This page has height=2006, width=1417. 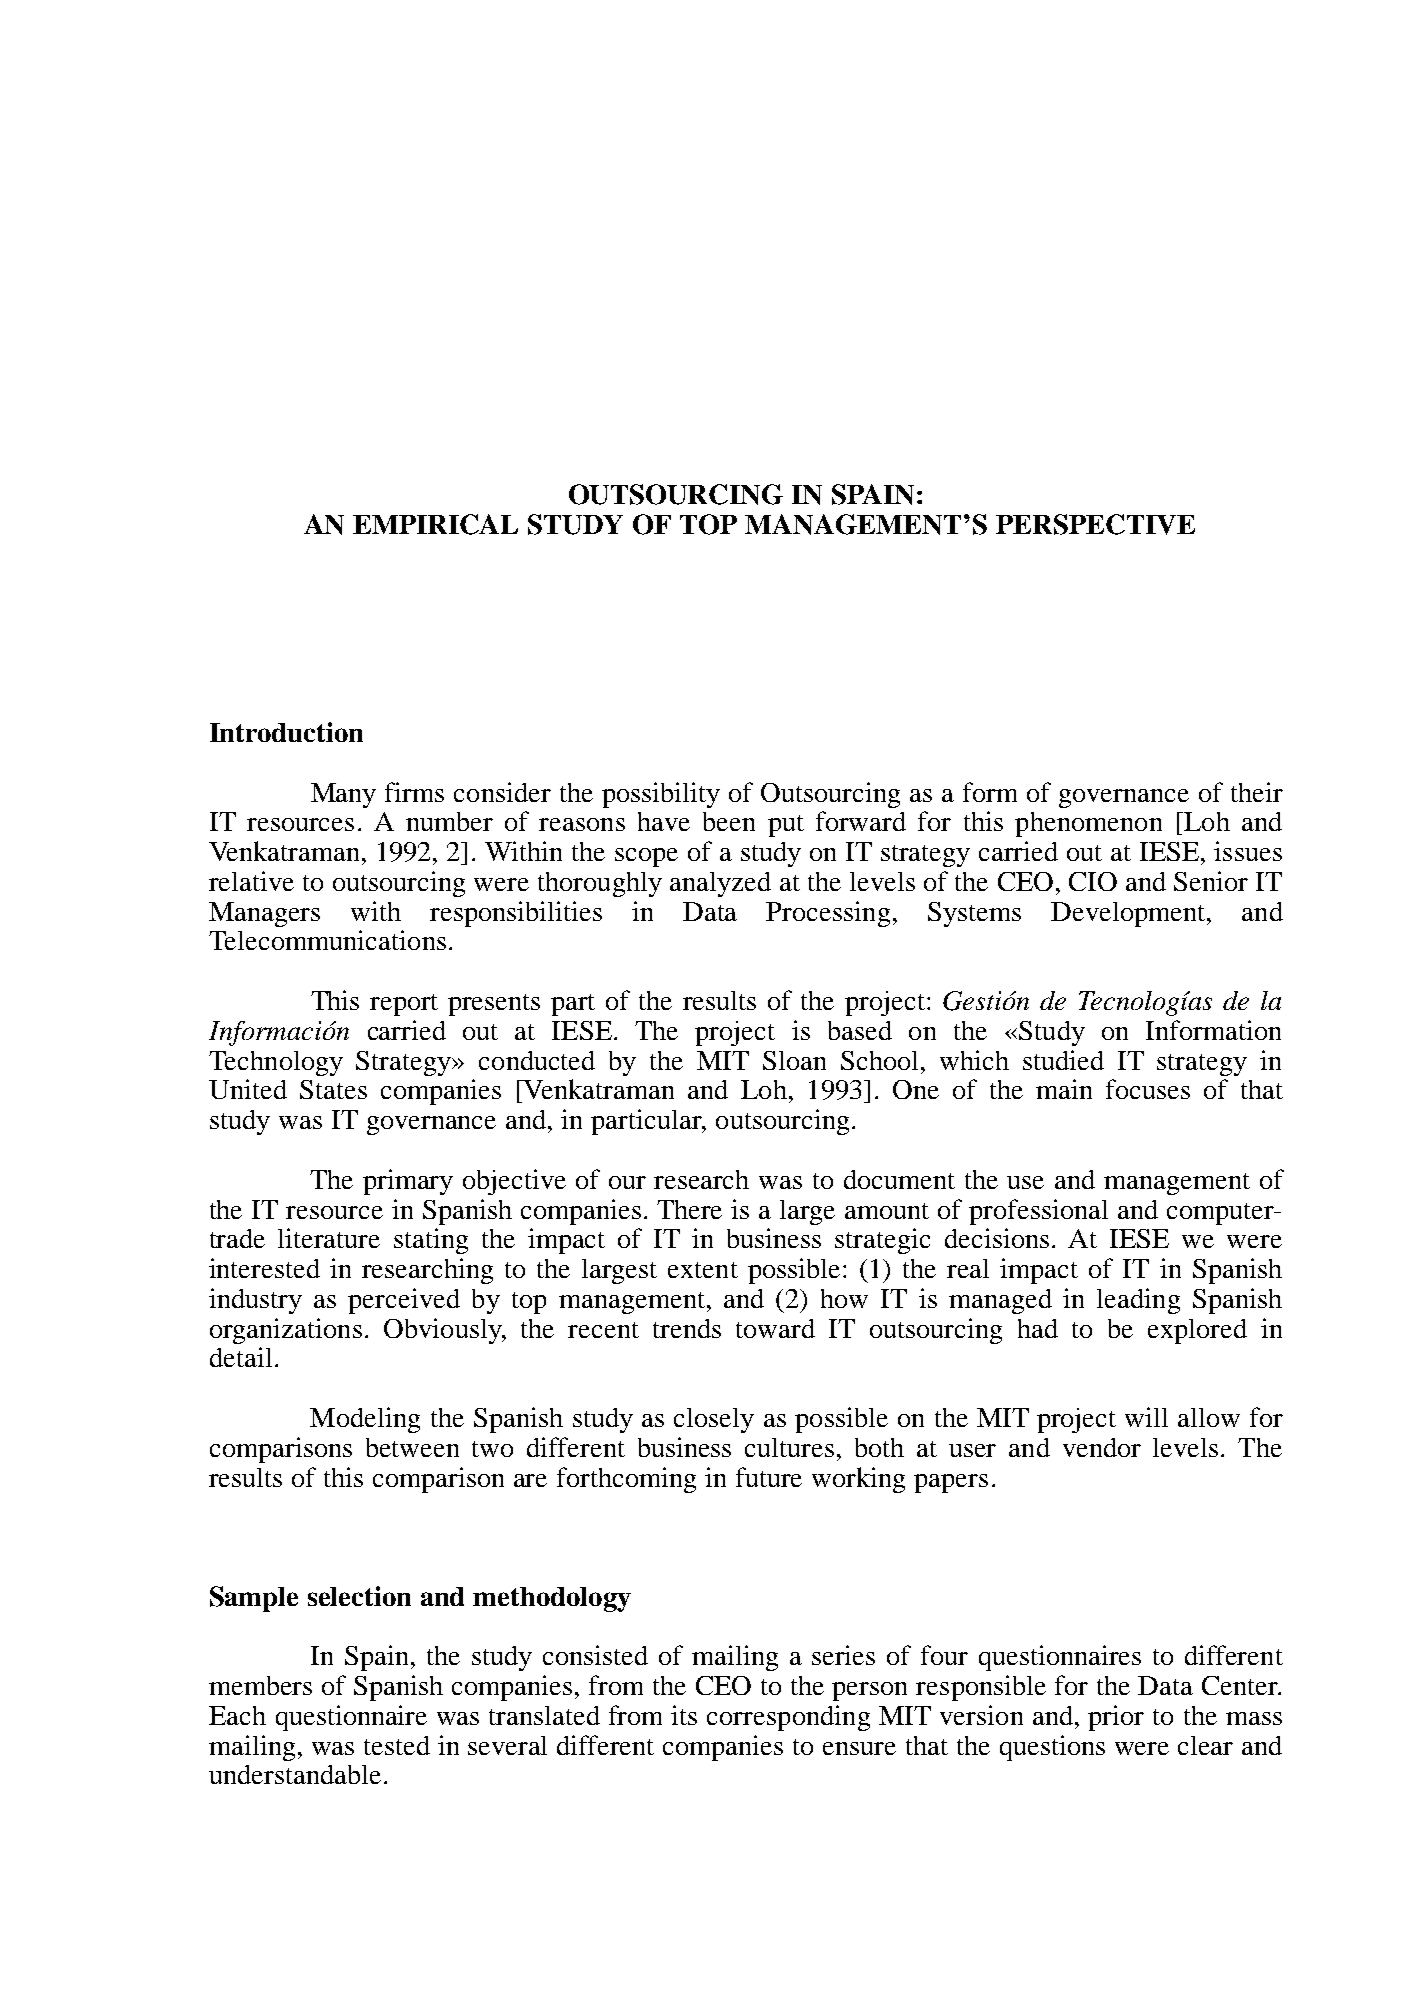 I want to click on PERSPECTIVE, so click(x=1095, y=524).
